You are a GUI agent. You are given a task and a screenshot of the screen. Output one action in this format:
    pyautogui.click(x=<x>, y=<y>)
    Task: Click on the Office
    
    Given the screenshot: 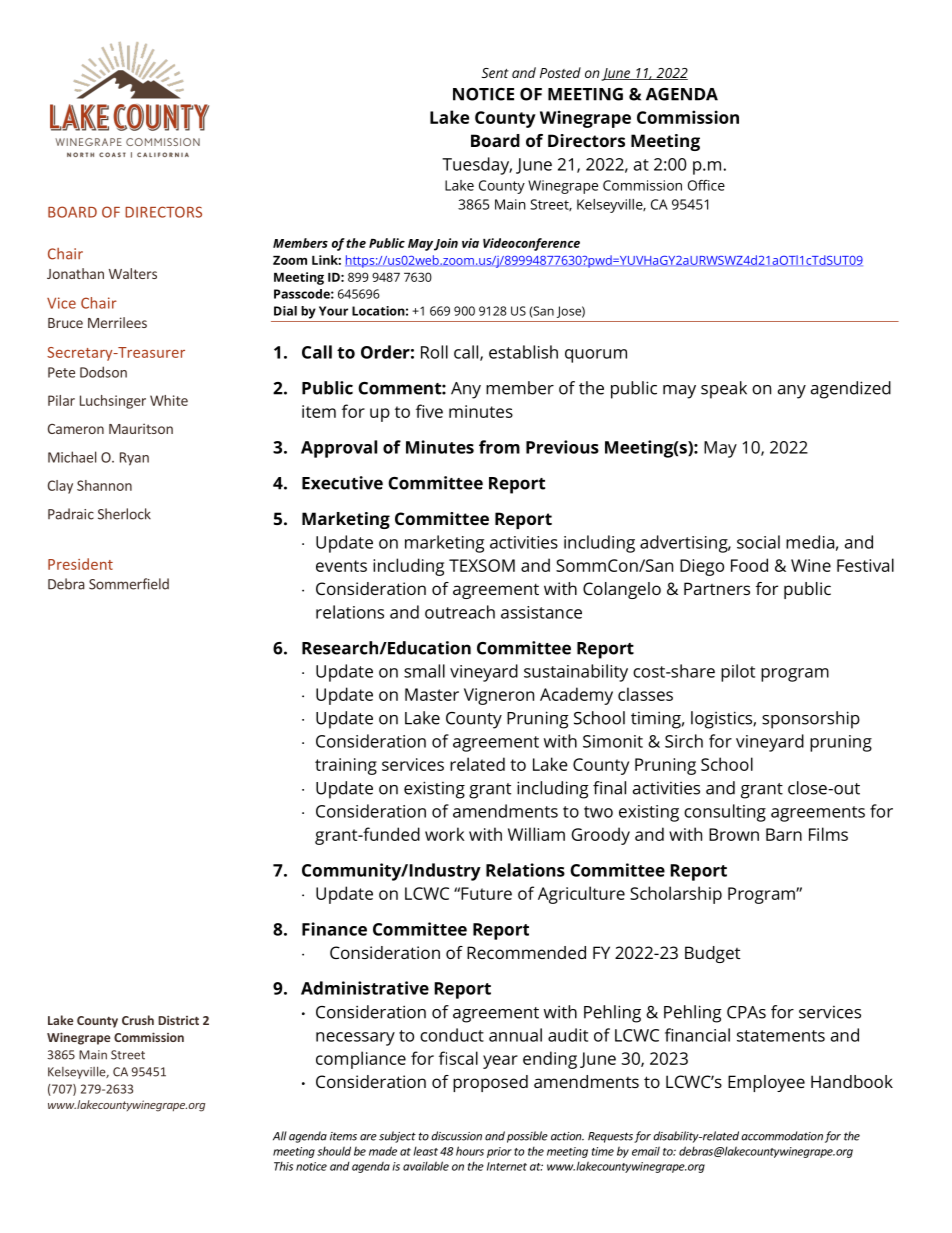 What is the action you would take?
    pyautogui.click(x=706, y=185)
